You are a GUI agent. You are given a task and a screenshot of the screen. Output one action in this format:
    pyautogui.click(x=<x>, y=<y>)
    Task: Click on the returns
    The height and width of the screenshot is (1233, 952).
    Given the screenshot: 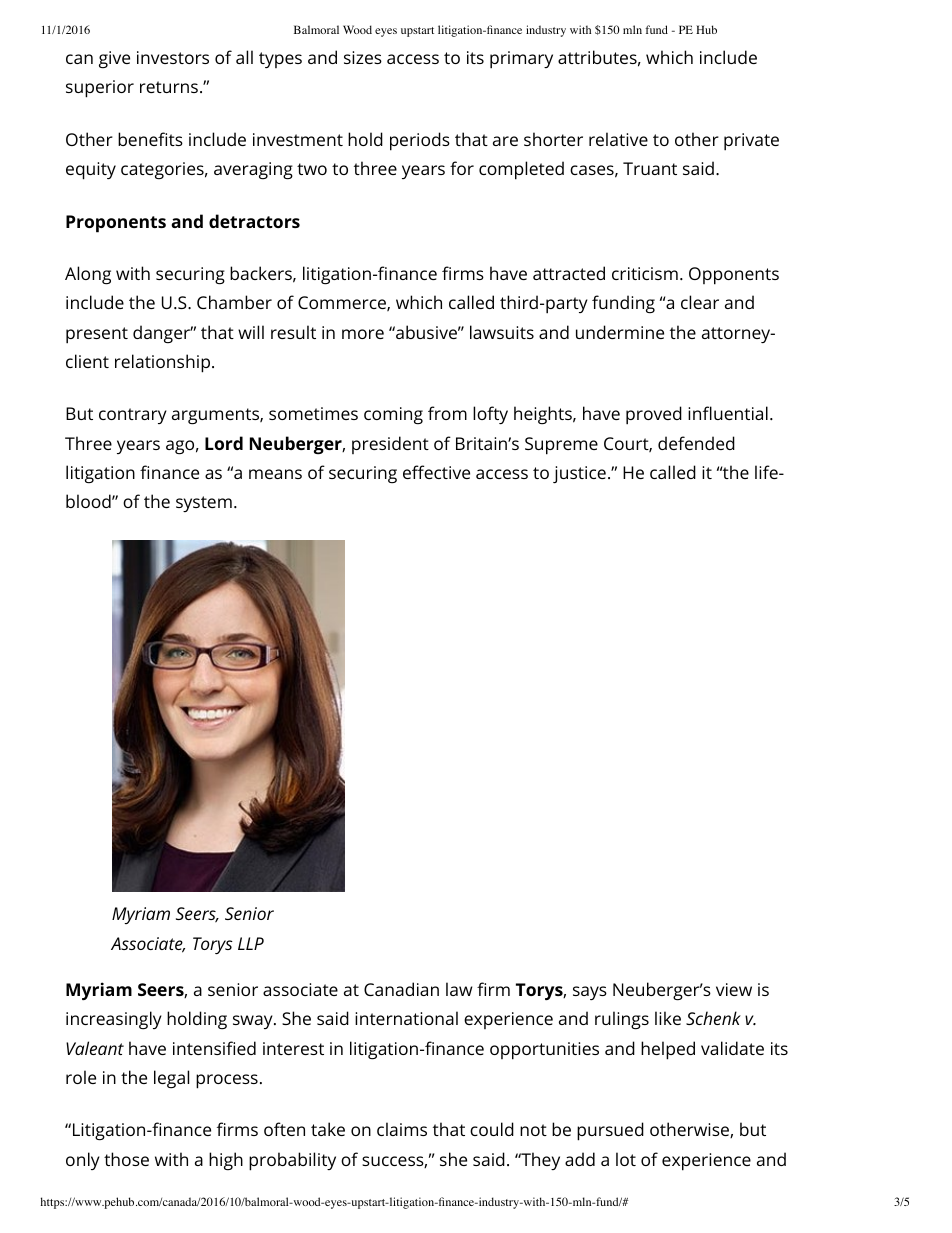 What is the action you would take?
    pyautogui.click(x=169, y=87)
